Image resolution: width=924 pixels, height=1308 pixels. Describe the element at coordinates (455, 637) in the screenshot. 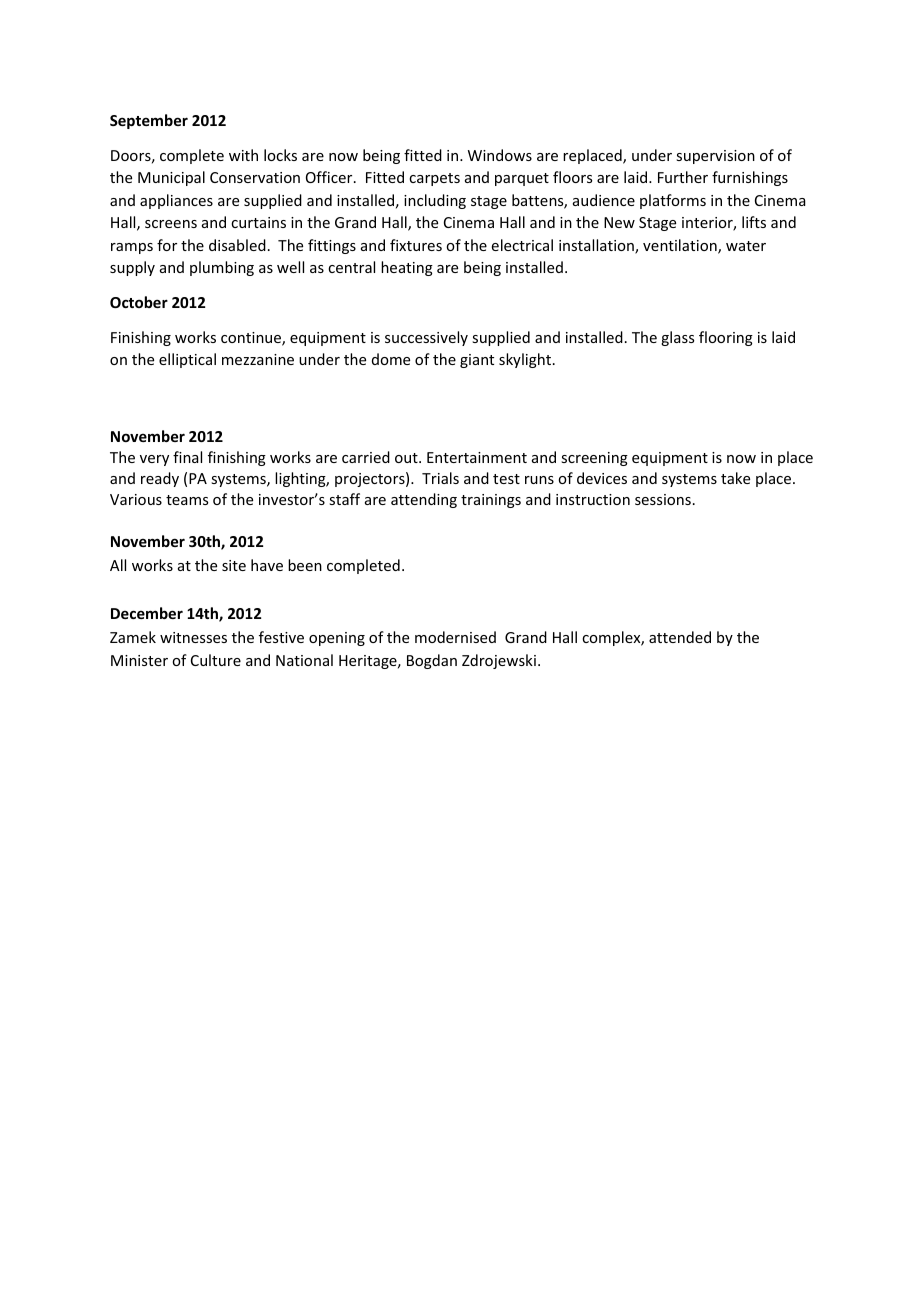

I see `modernised` at that location.
